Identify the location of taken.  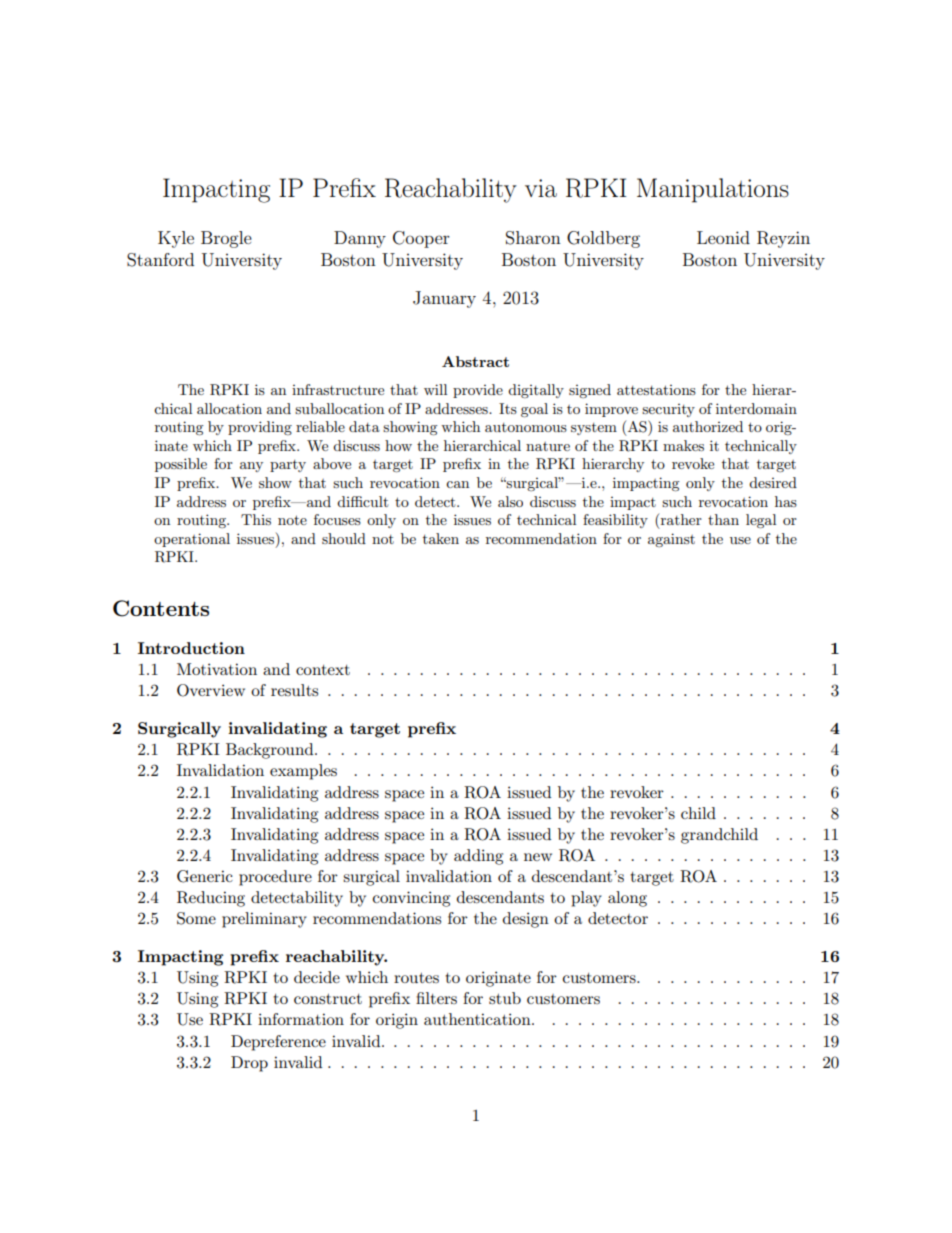
(441, 538).
